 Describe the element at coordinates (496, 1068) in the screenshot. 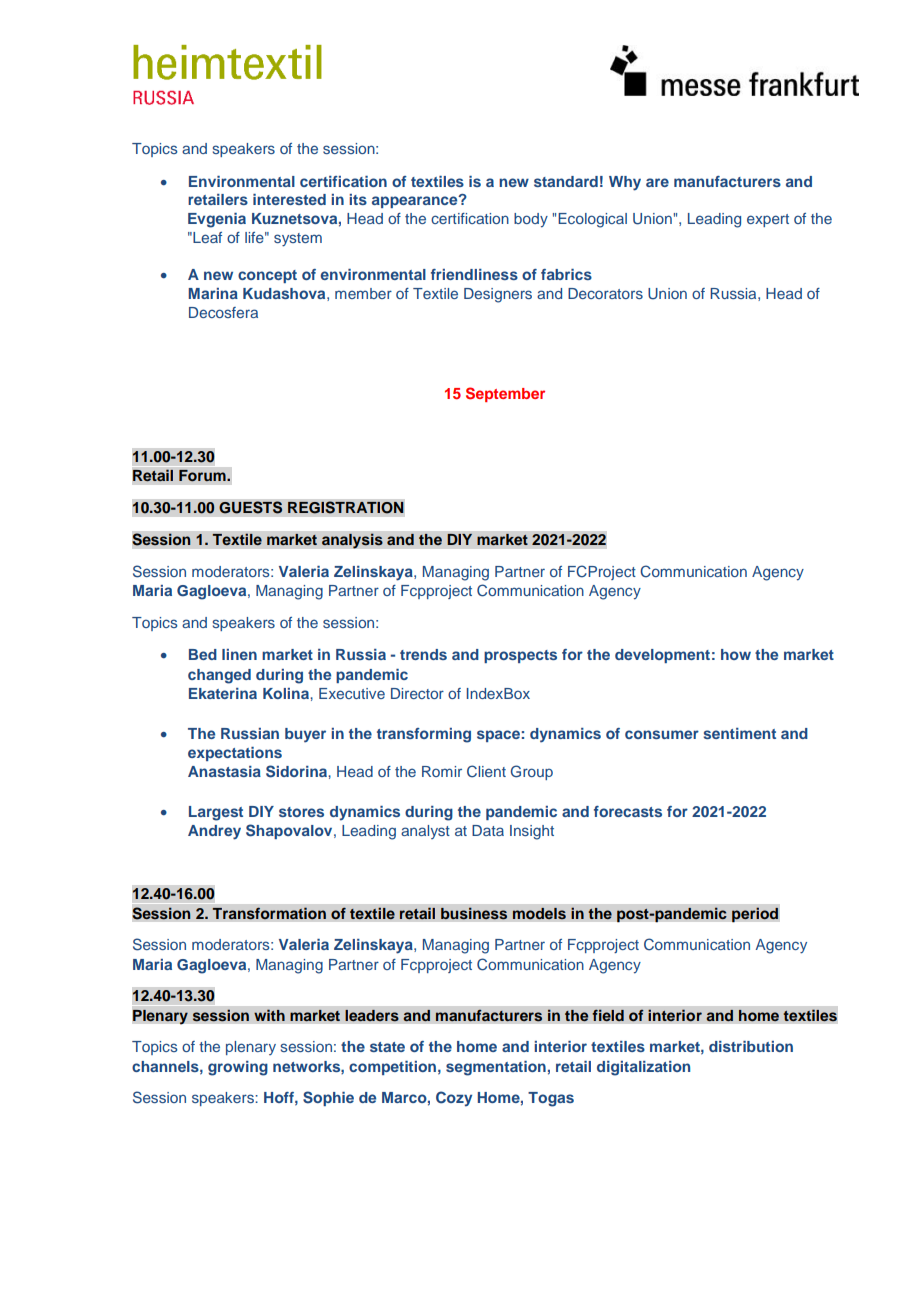

I see `segmentation` at that location.
